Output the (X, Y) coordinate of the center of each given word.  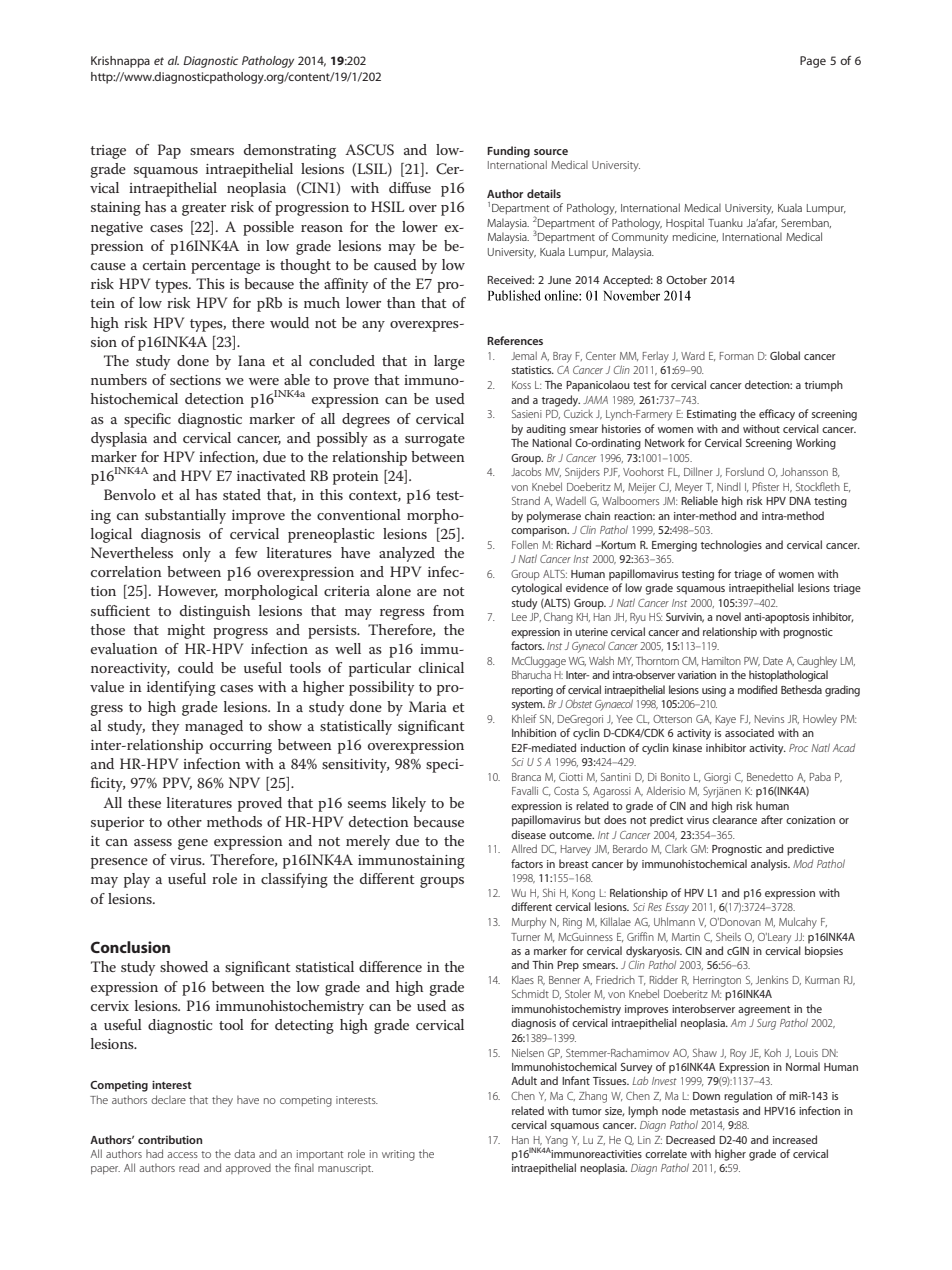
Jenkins (772, 979)
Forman (737, 356)
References (515, 340)
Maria (428, 706)
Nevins (769, 719)
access (182, 1155)
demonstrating (290, 151)
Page (813, 62)
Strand (526, 500)
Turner (525, 937)
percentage (225, 267)
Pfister (766, 486)
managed (214, 727)
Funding (508, 152)
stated (242, 494)
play (137, 880)
